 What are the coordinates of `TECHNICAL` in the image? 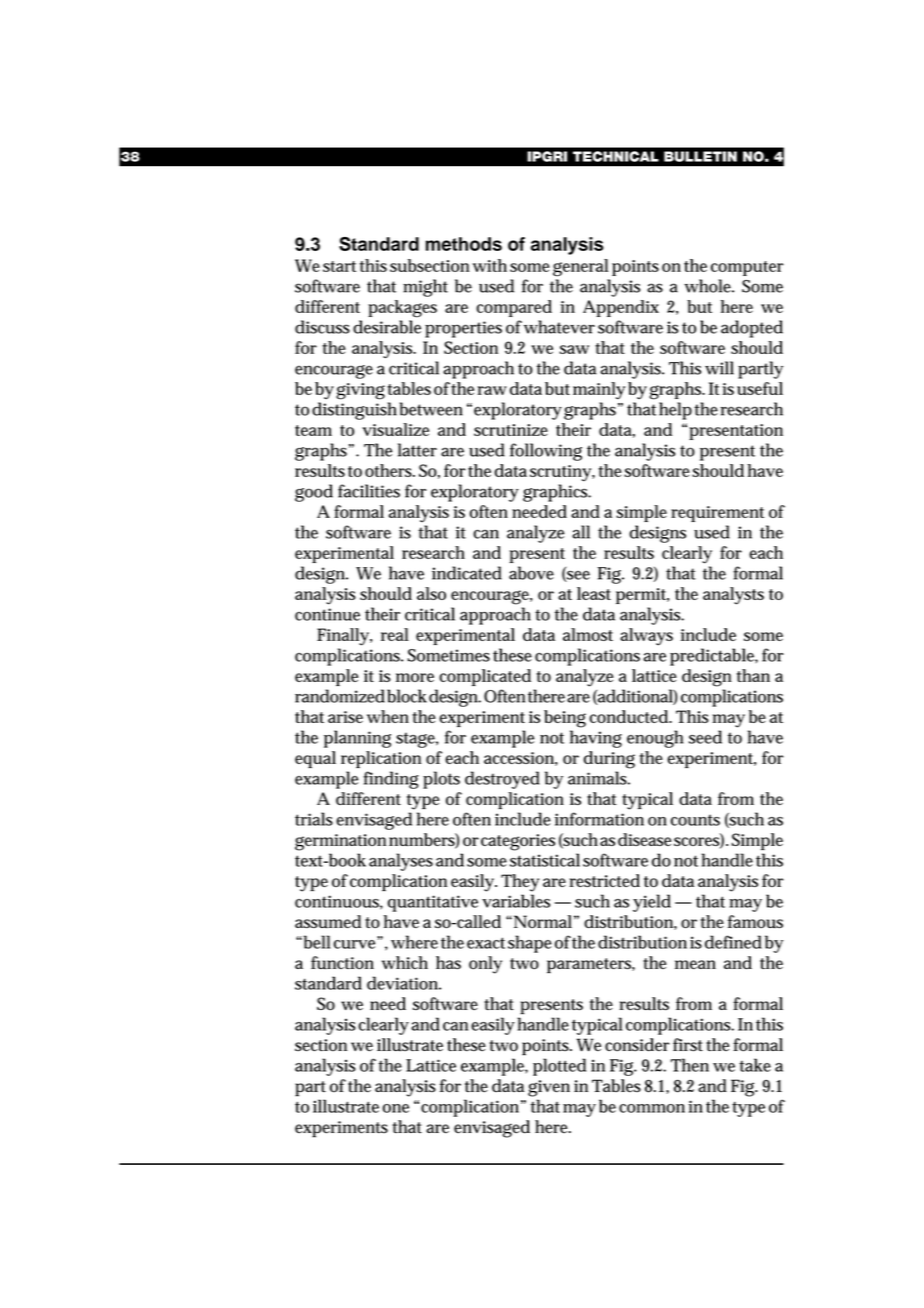 It's located at (616, 156).
